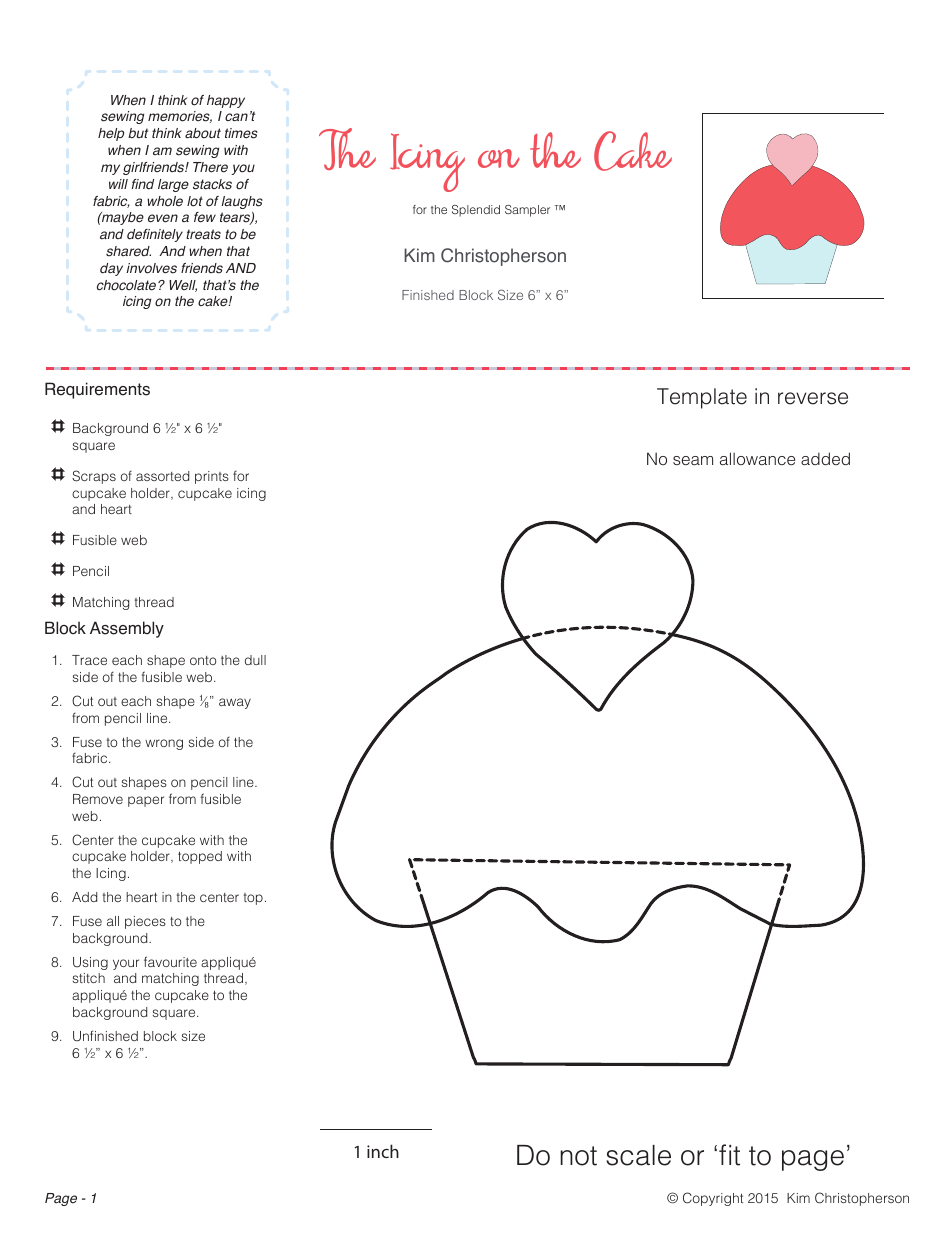 This document has height=1233, width=952. Describe the element at coordinates (729, 1155) in the document. I see `fit` at that location.
